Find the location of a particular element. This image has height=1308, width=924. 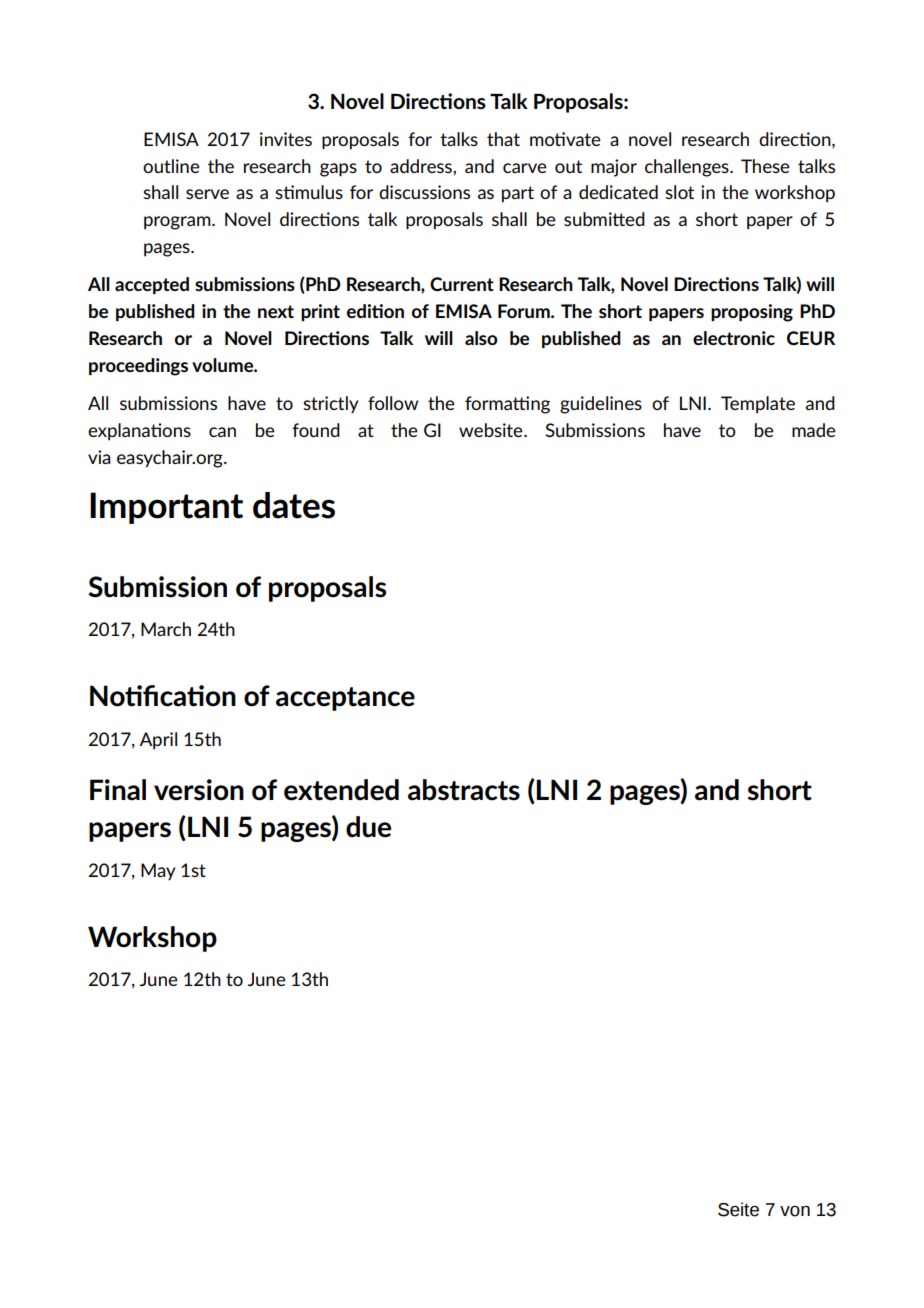

Seite is located at coordinates (738, 1209).
